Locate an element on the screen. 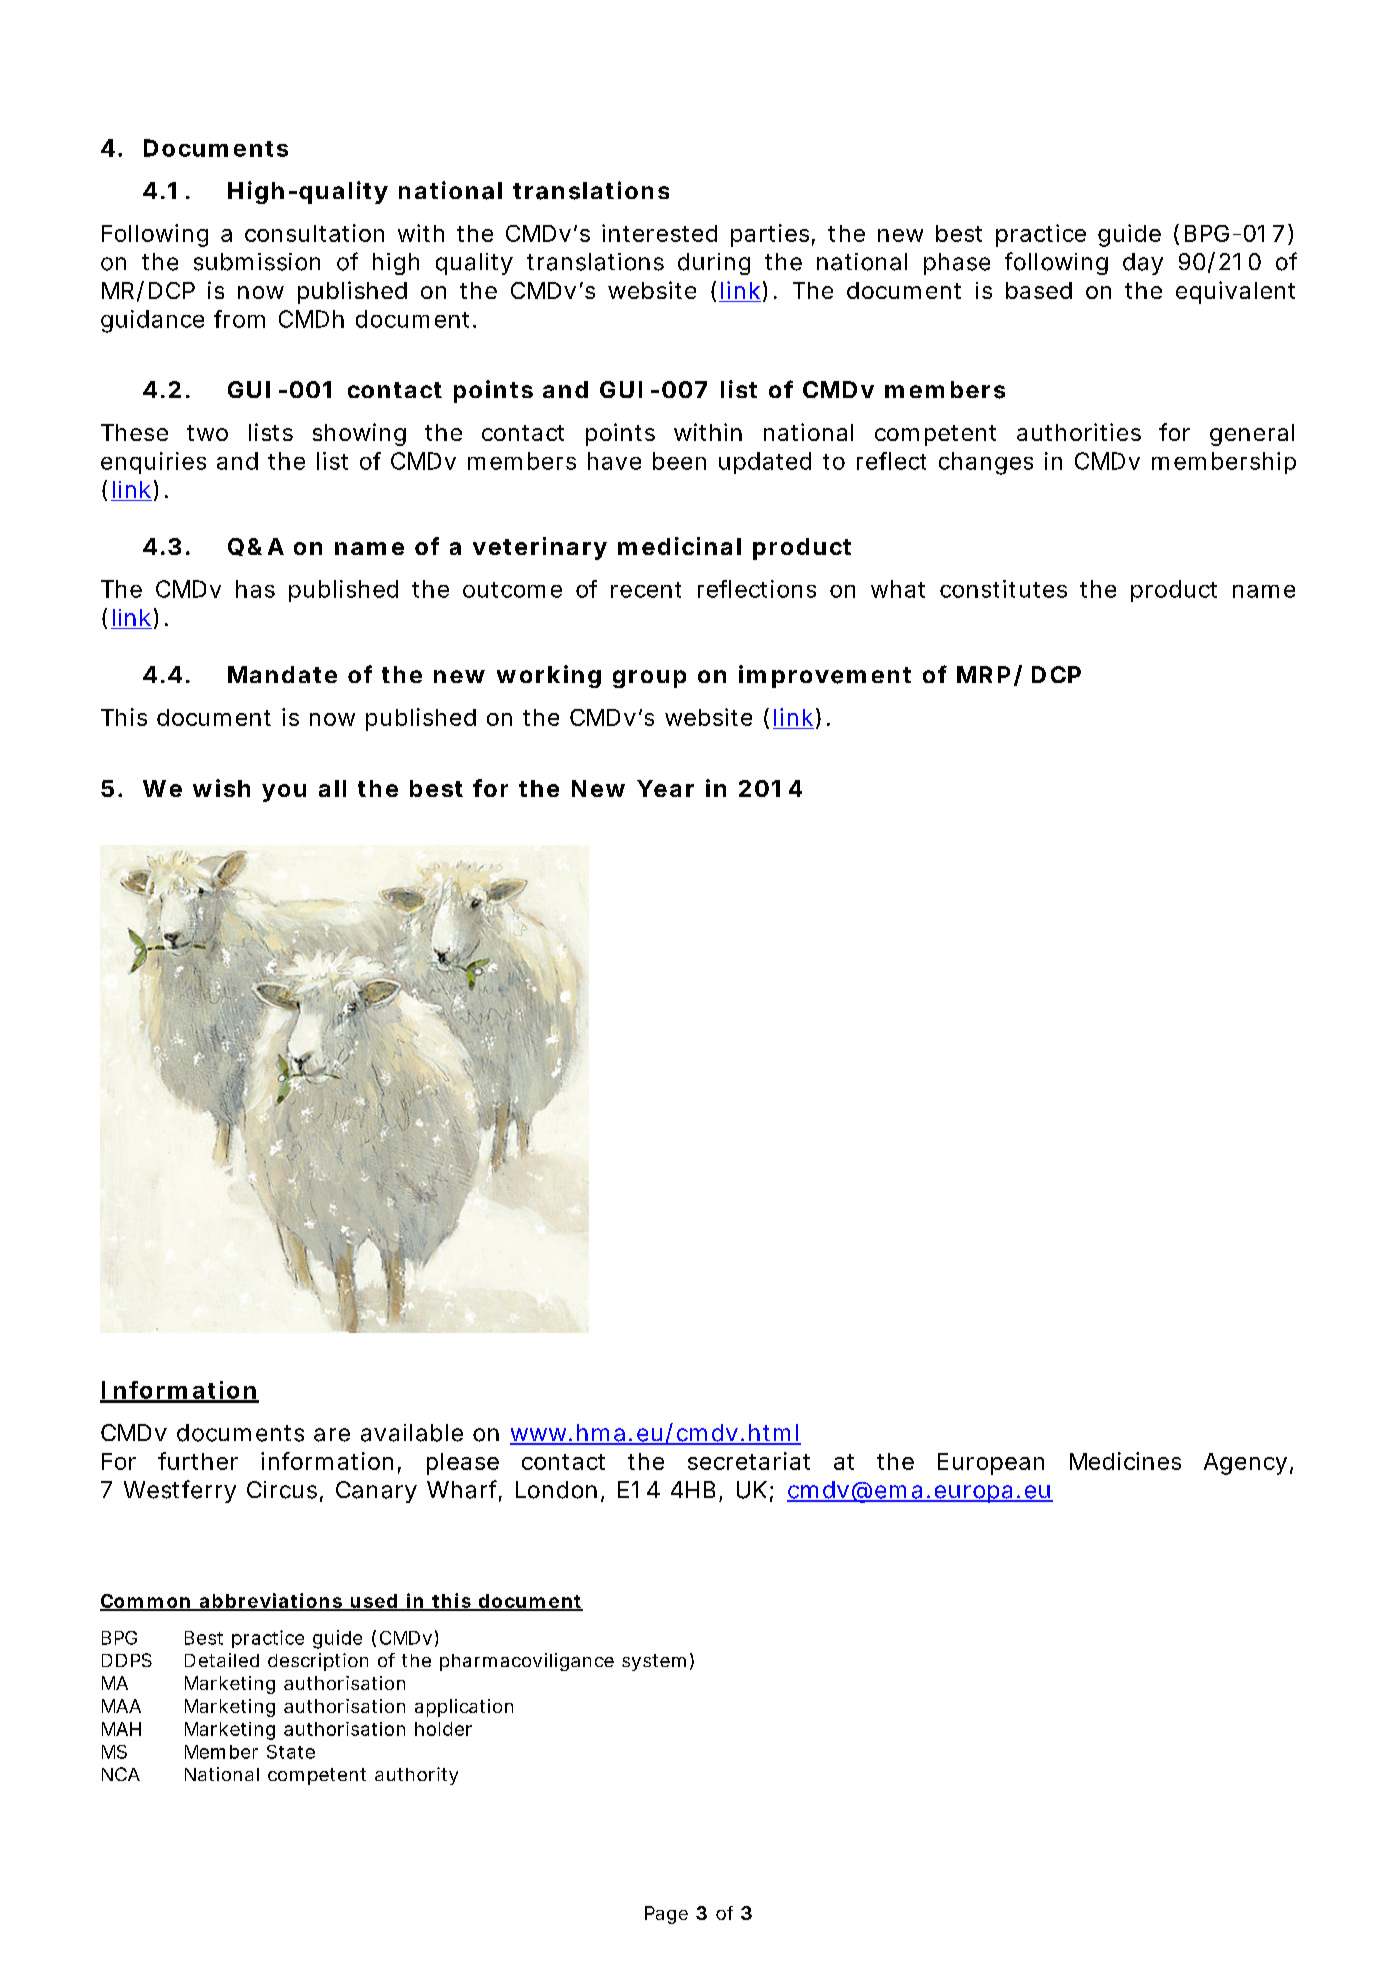 This screenshot has height=1975, width=1397. during is located at coordinates (714, 264).
